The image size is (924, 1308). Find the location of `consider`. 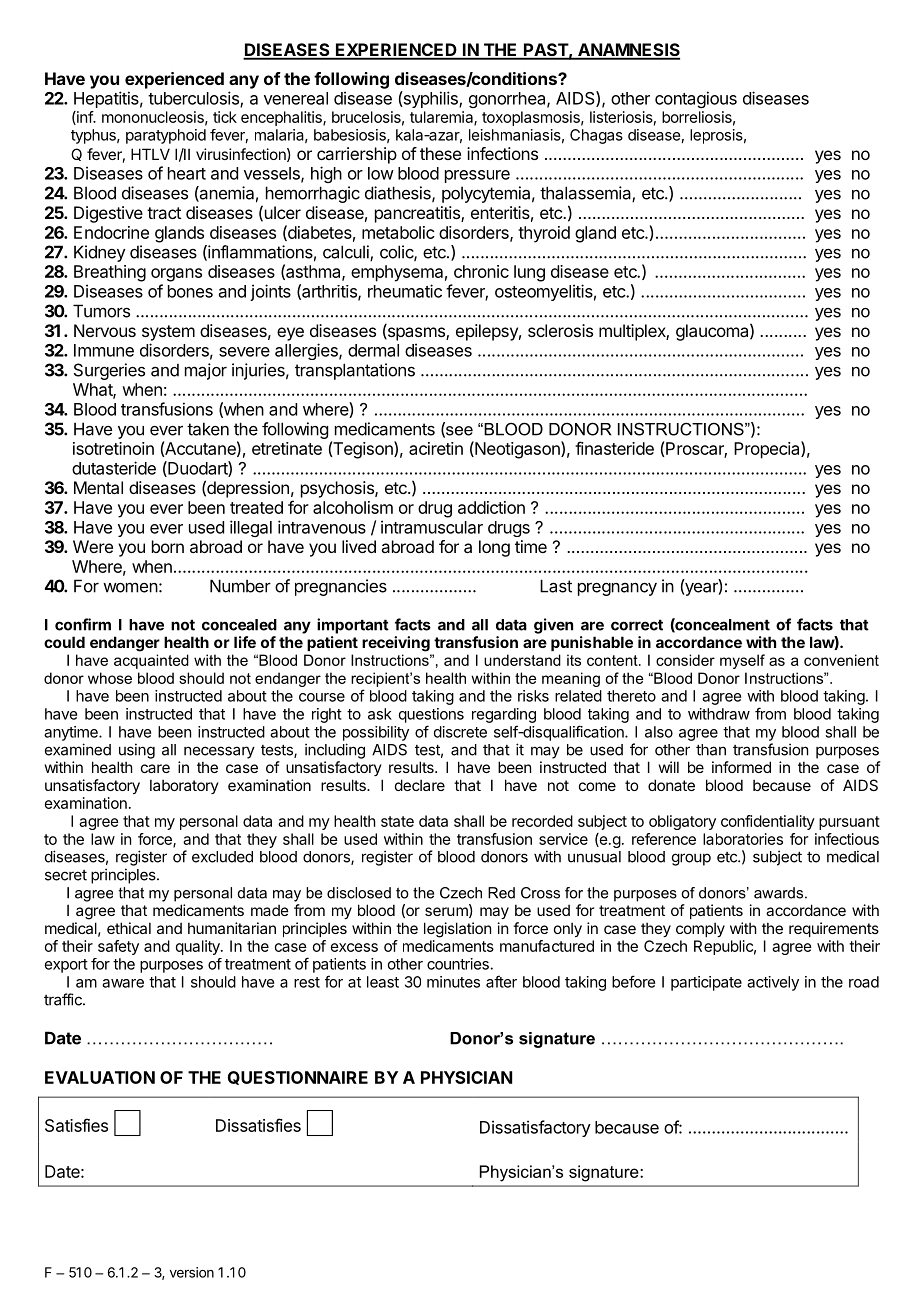

consider is located at coordinates (685, 660).
